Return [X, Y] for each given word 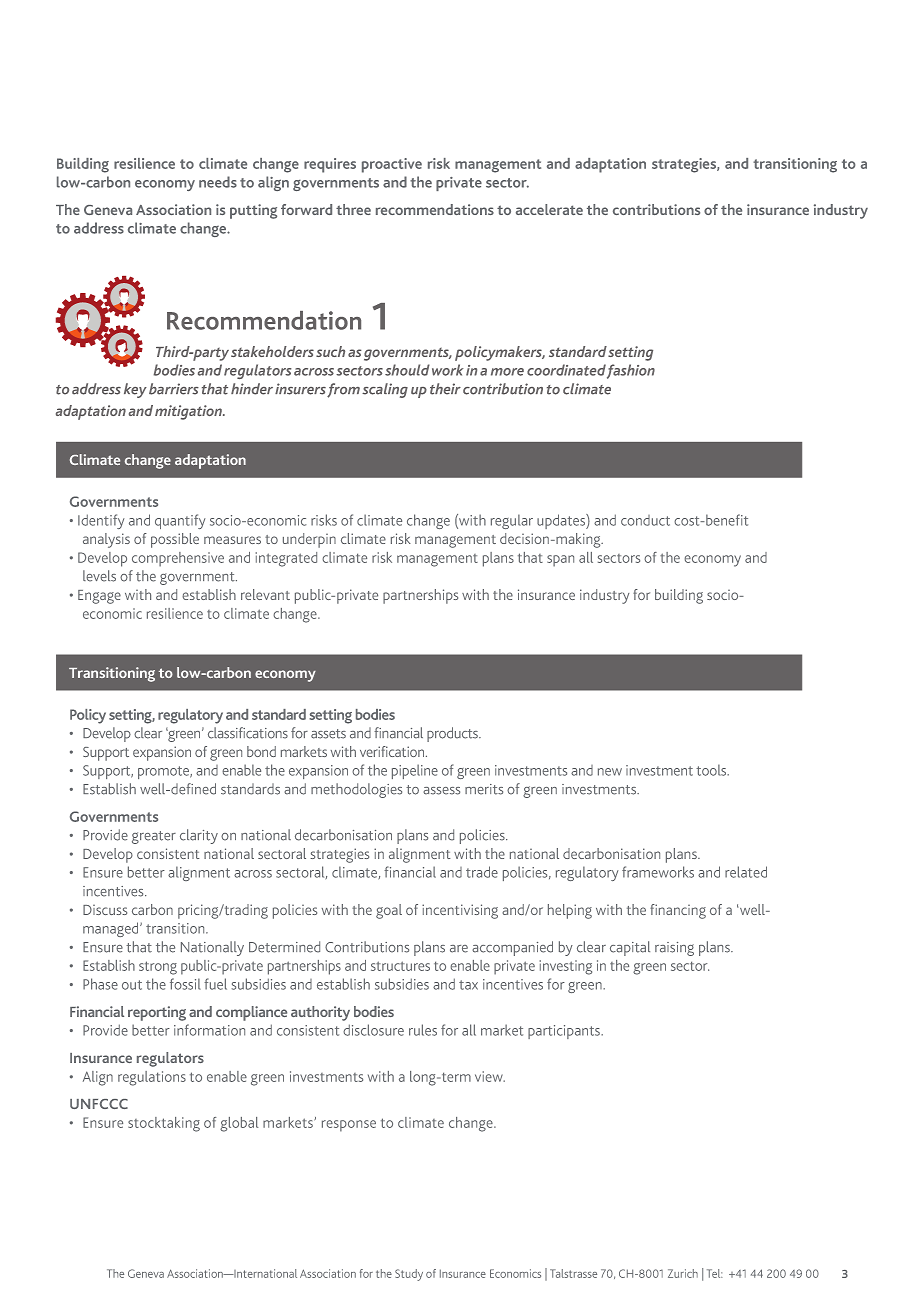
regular [512, 521]
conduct [645, 520]
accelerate [549, 209]
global [239, 1124]
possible [175, 540]
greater [154, 837]
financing [678, 911]
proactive [392, 165]
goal [389, 911]
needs [218, 182]
